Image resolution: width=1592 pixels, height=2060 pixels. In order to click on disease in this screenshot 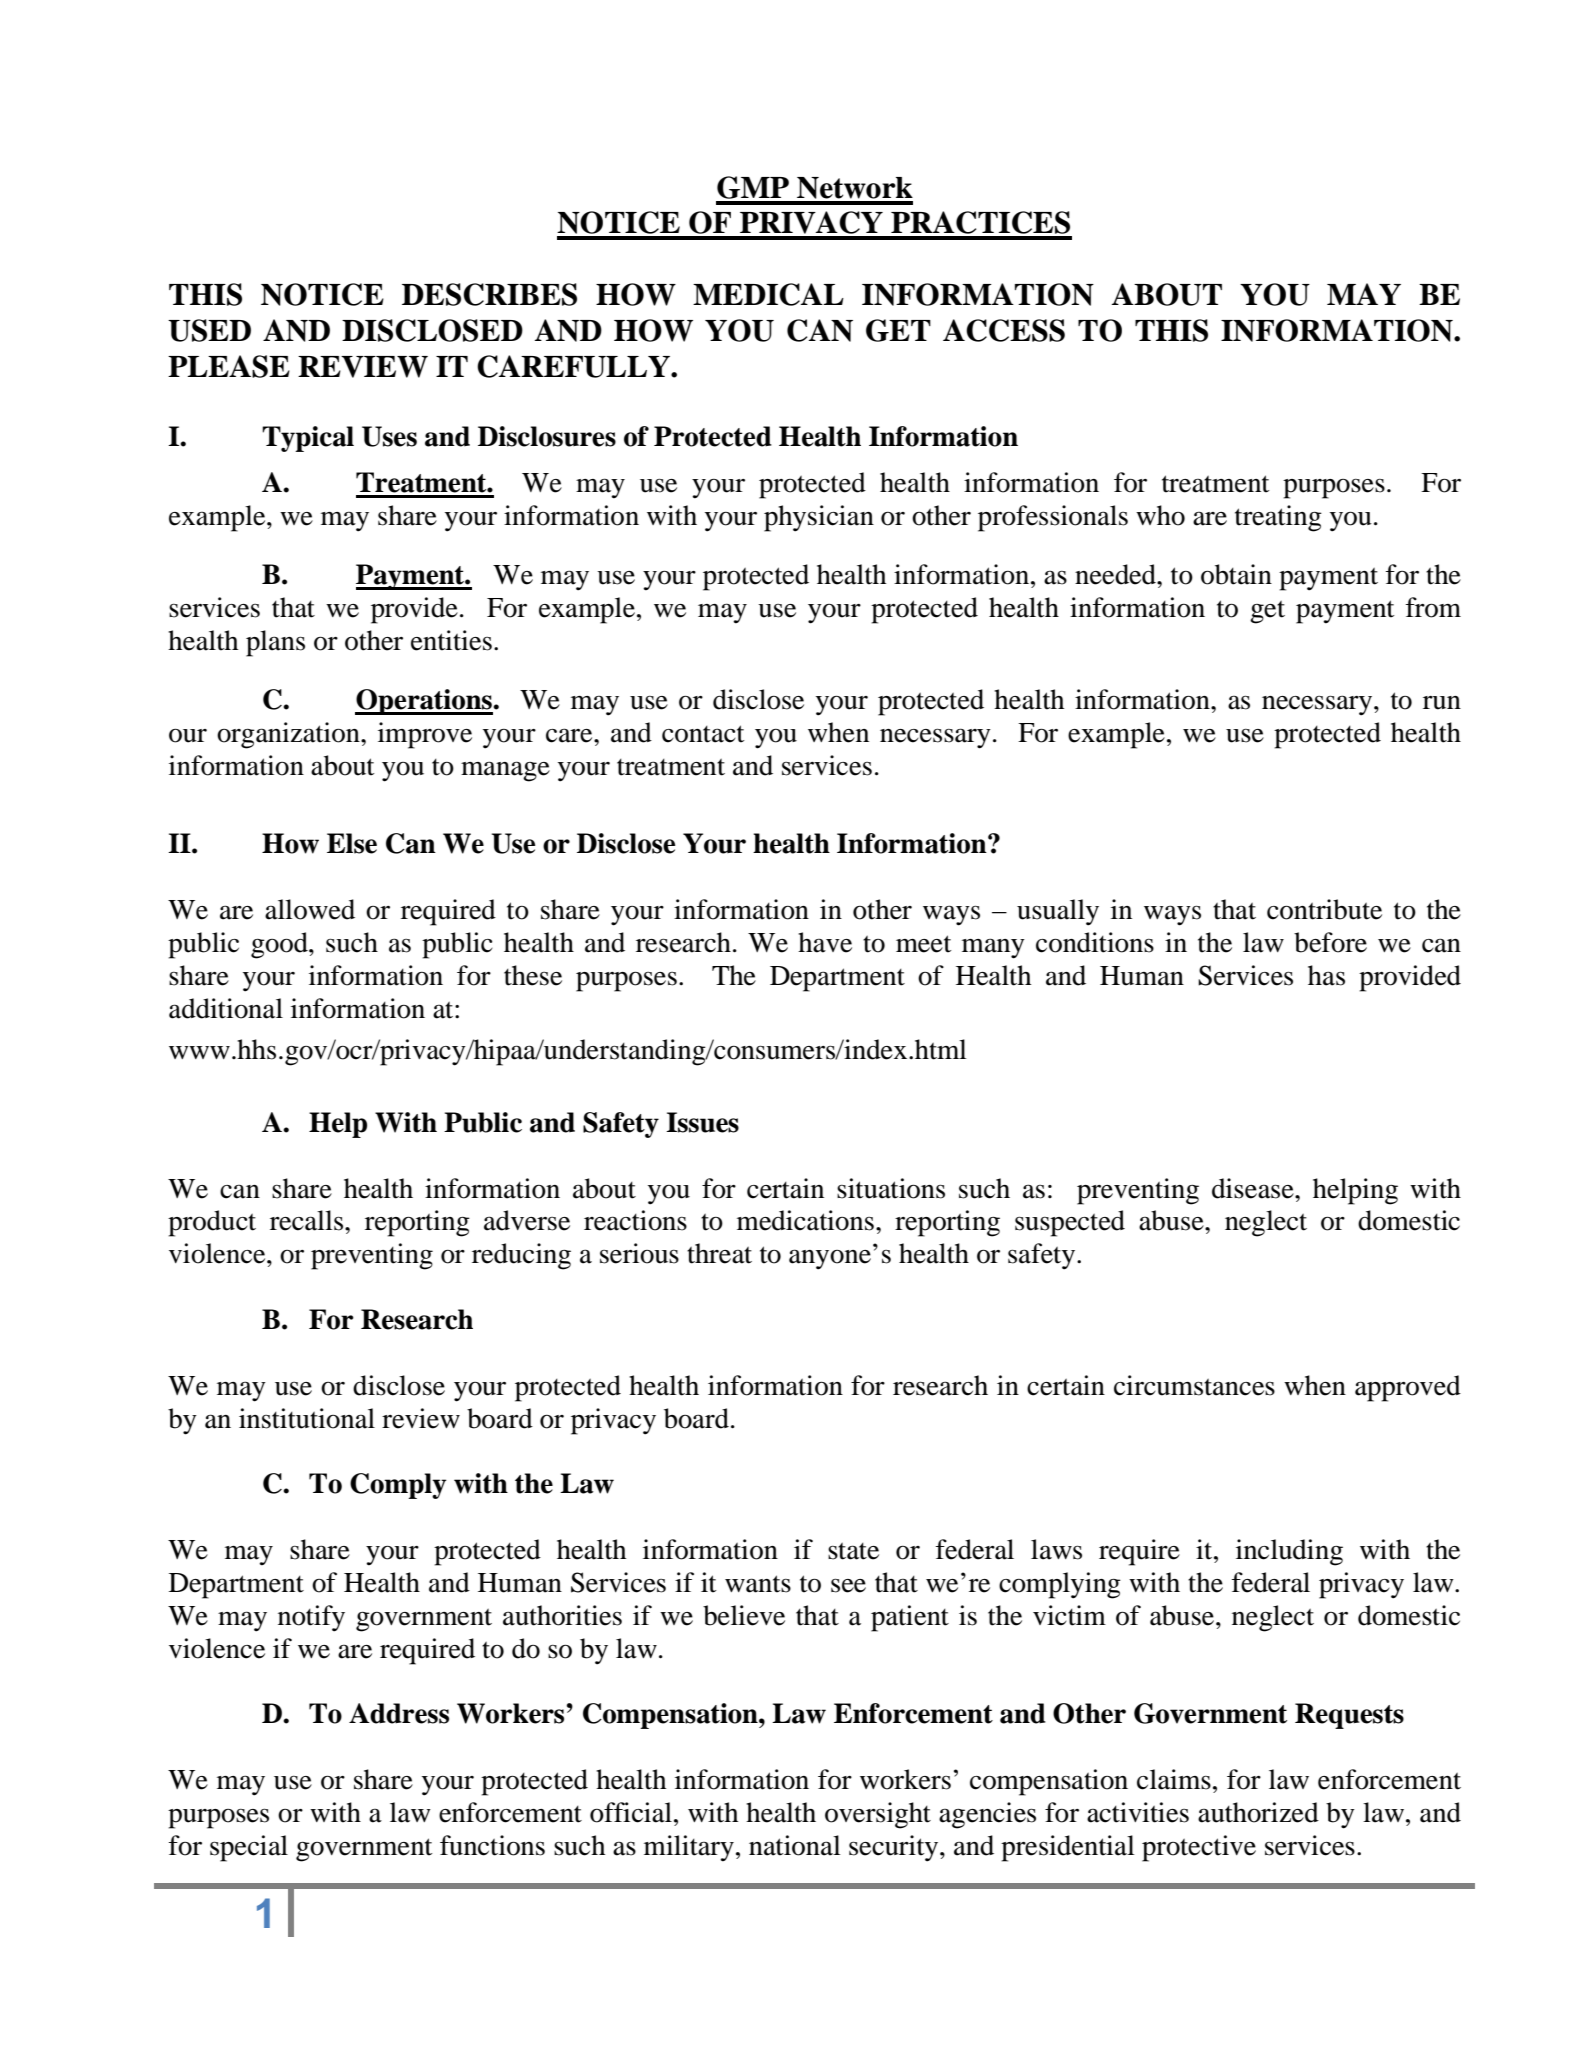, I will do `click(1254, 1188)`.
